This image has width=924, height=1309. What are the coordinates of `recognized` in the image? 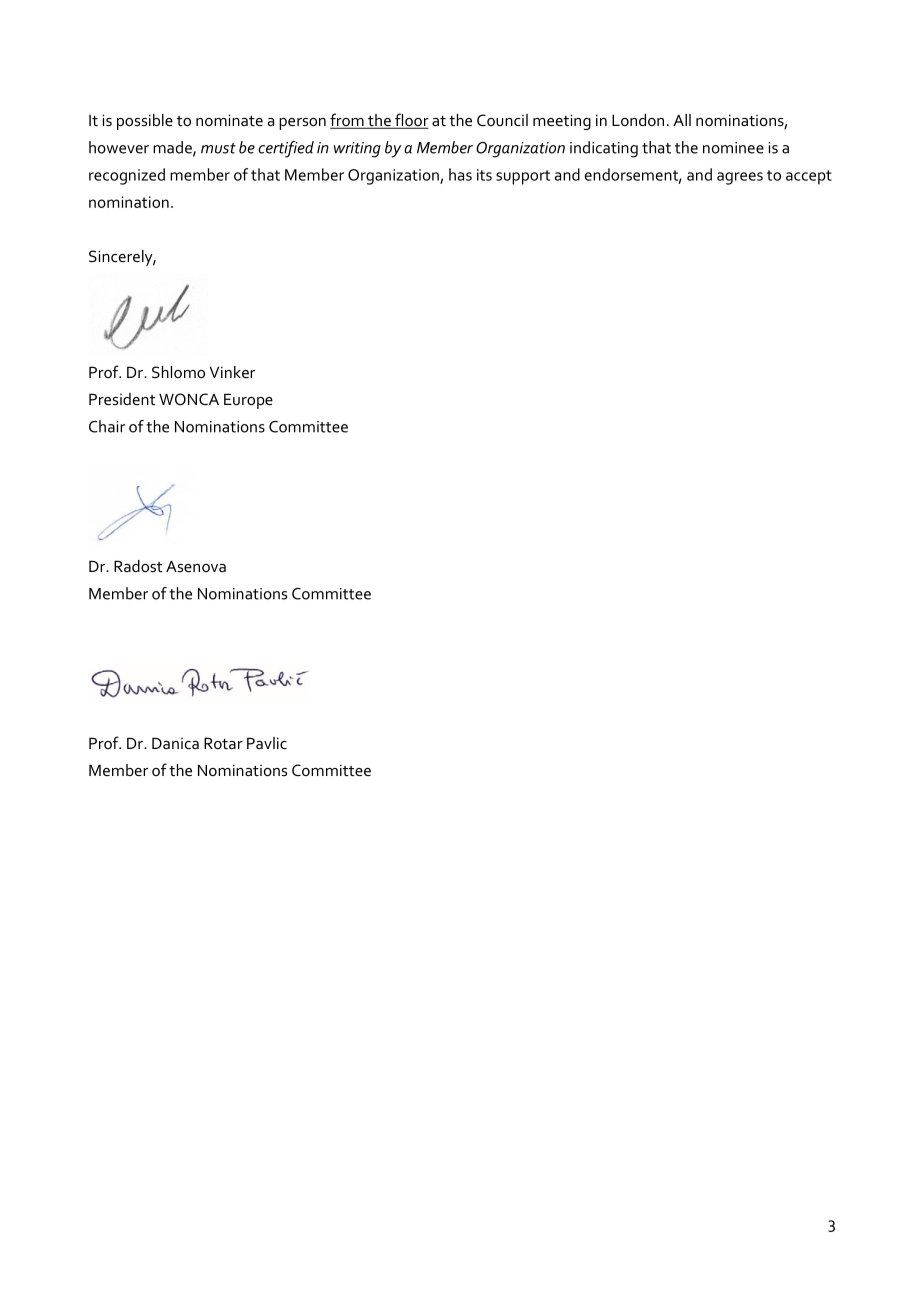 It's located at (127, 176).
